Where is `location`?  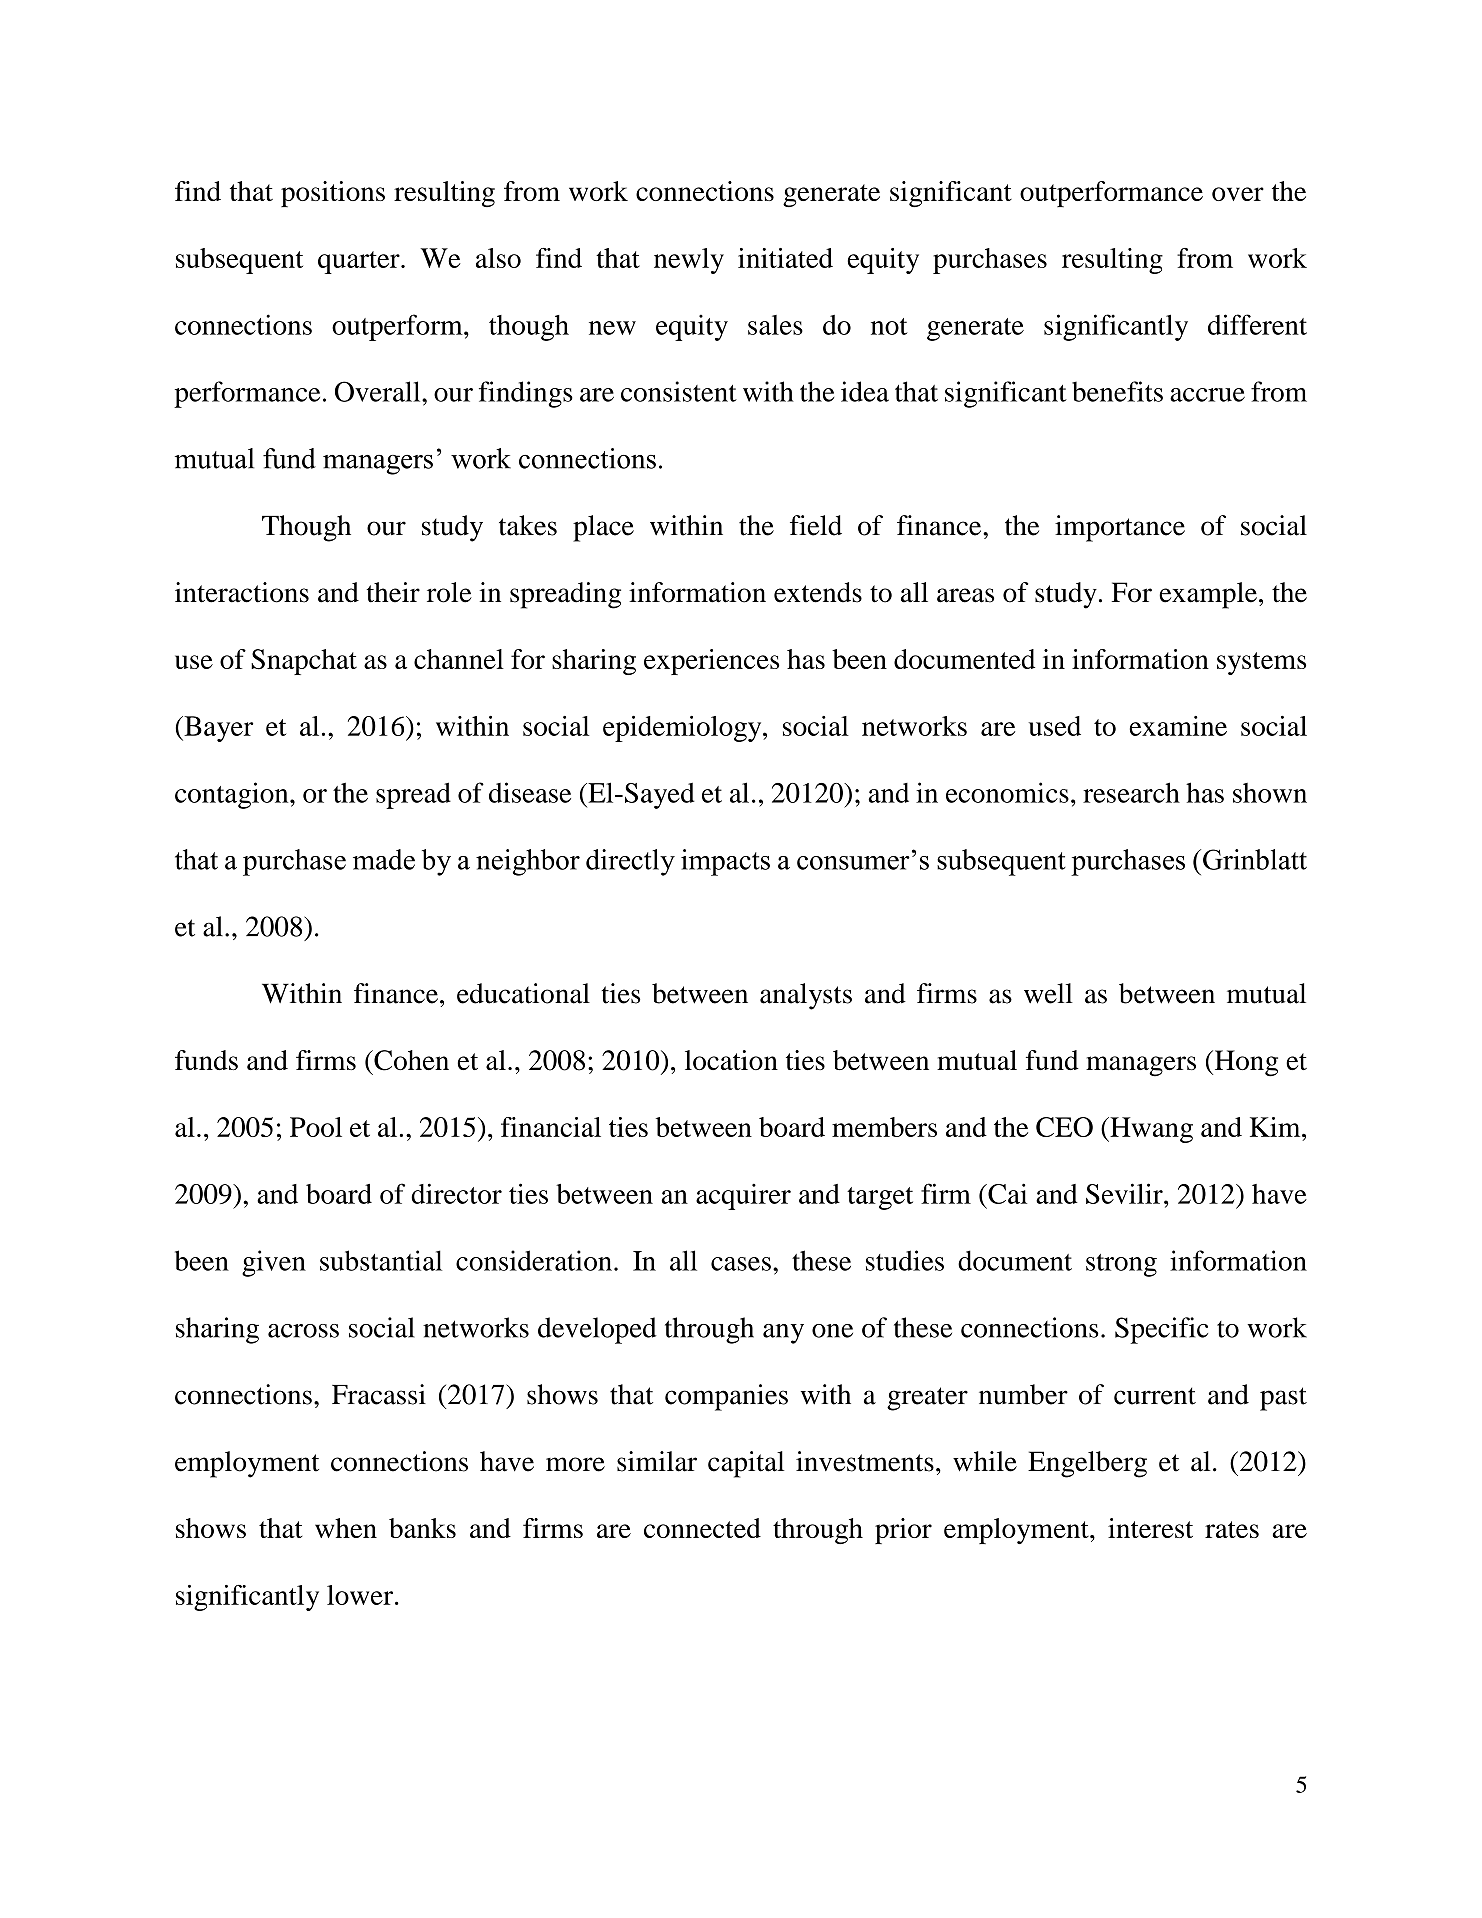
location is located at coordinates (731, 1060).
